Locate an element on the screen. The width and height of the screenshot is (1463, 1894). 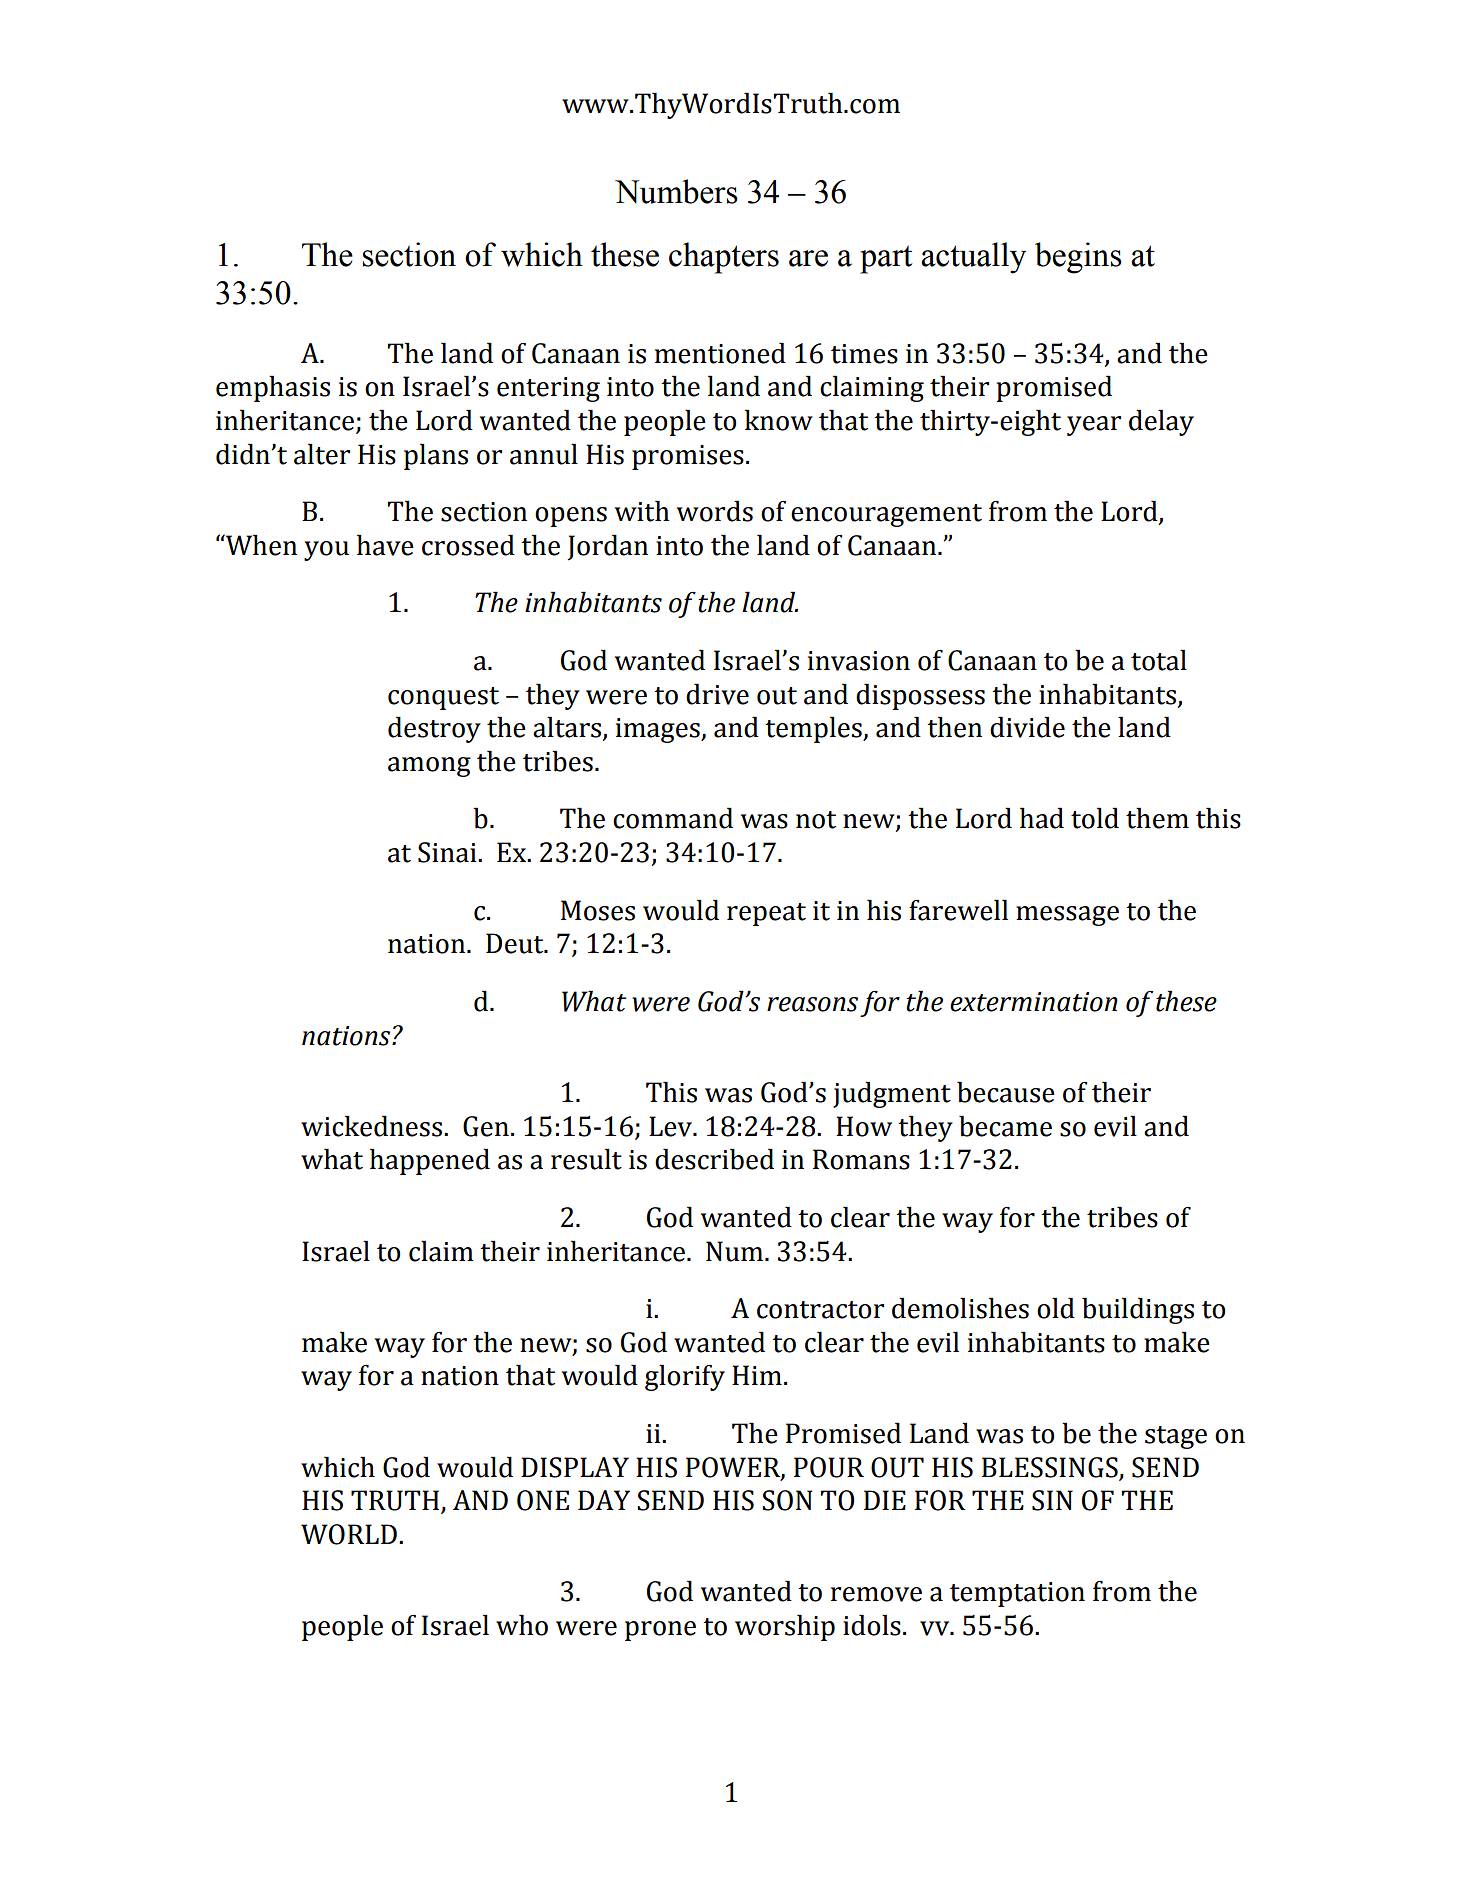
prone is located at coordinates (660, 1631).
